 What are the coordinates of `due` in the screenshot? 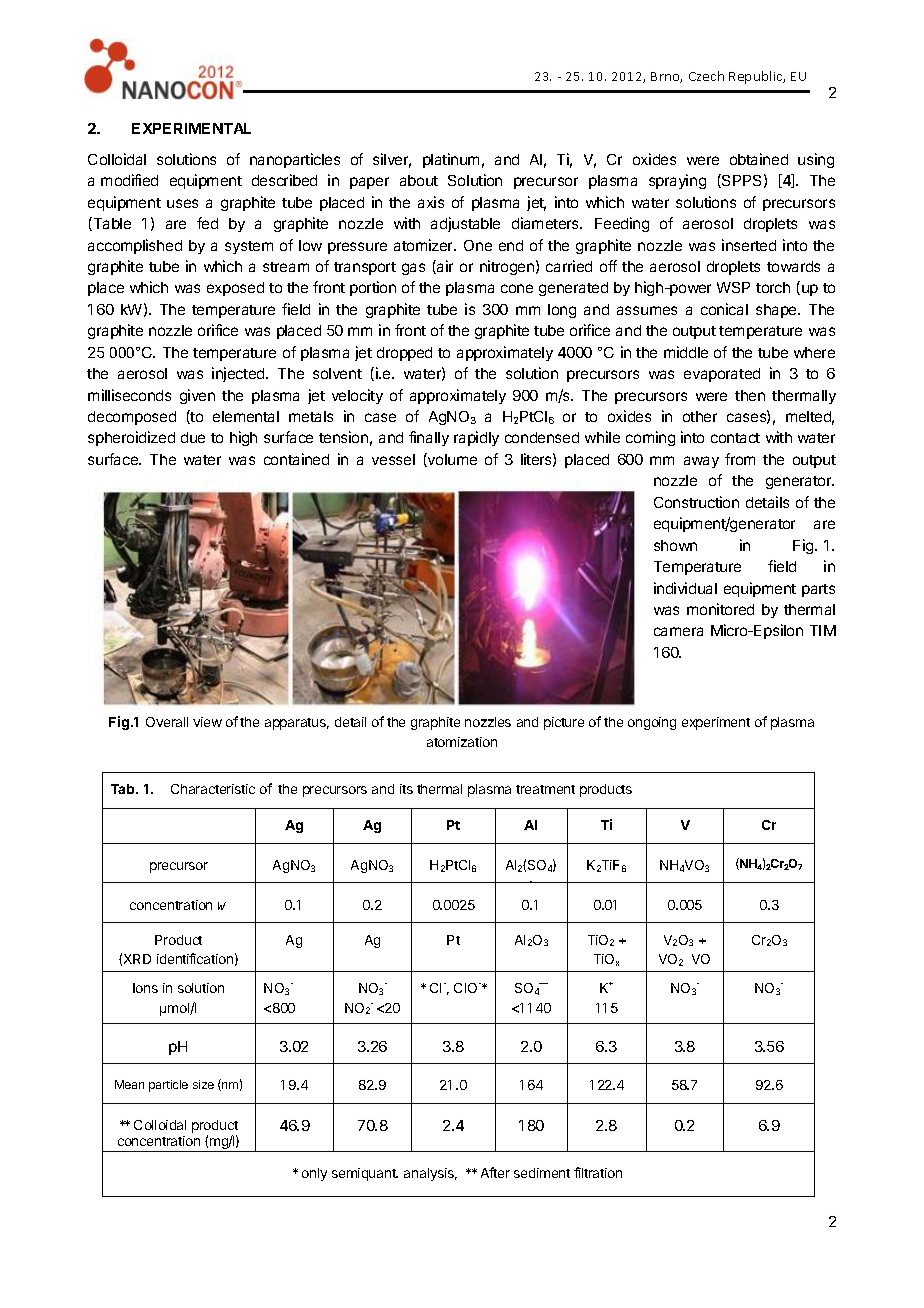 It's located at (193, 437).
